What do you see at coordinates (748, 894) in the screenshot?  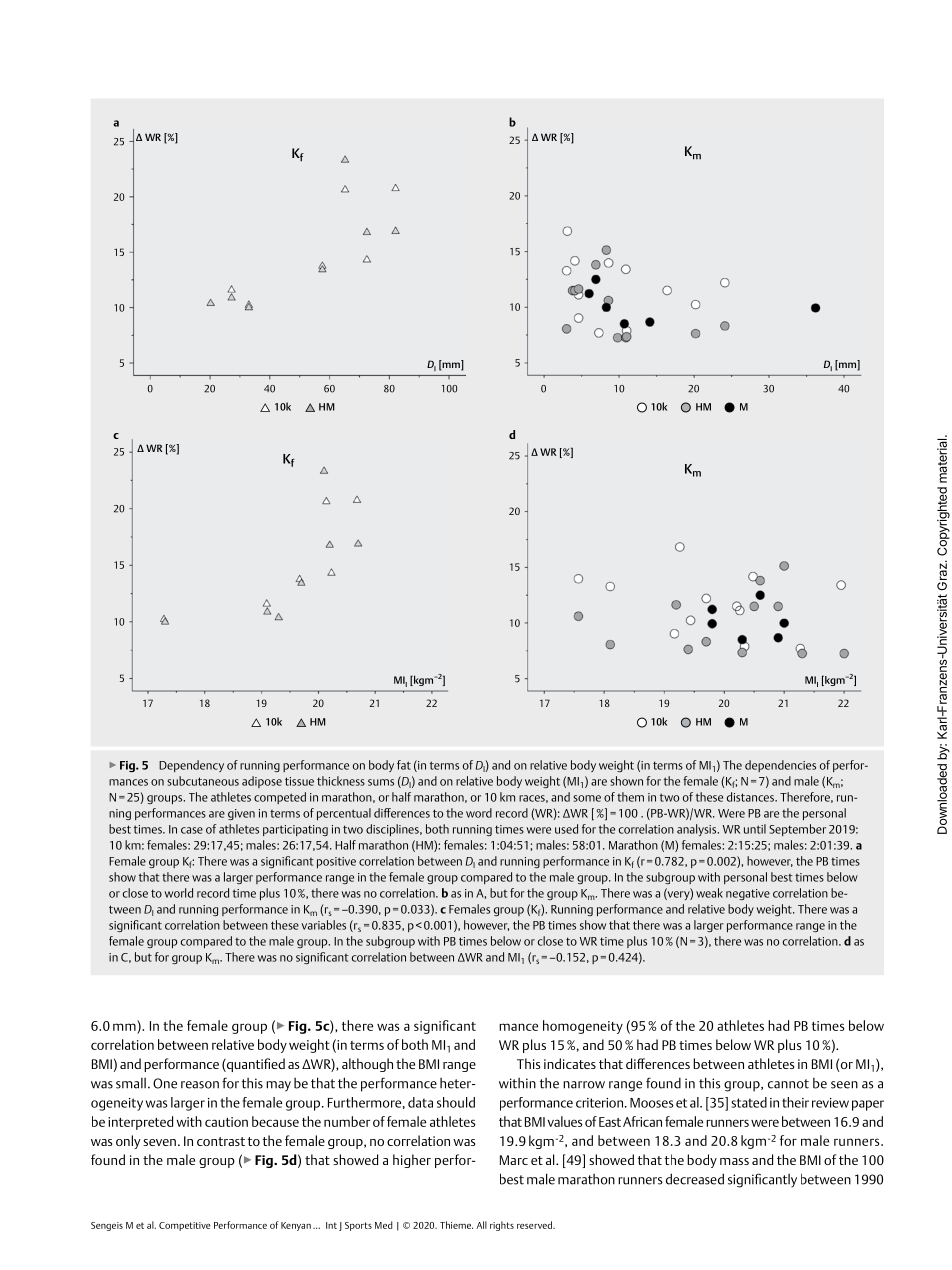 I see `negative` at bounding box center [748, 894].
